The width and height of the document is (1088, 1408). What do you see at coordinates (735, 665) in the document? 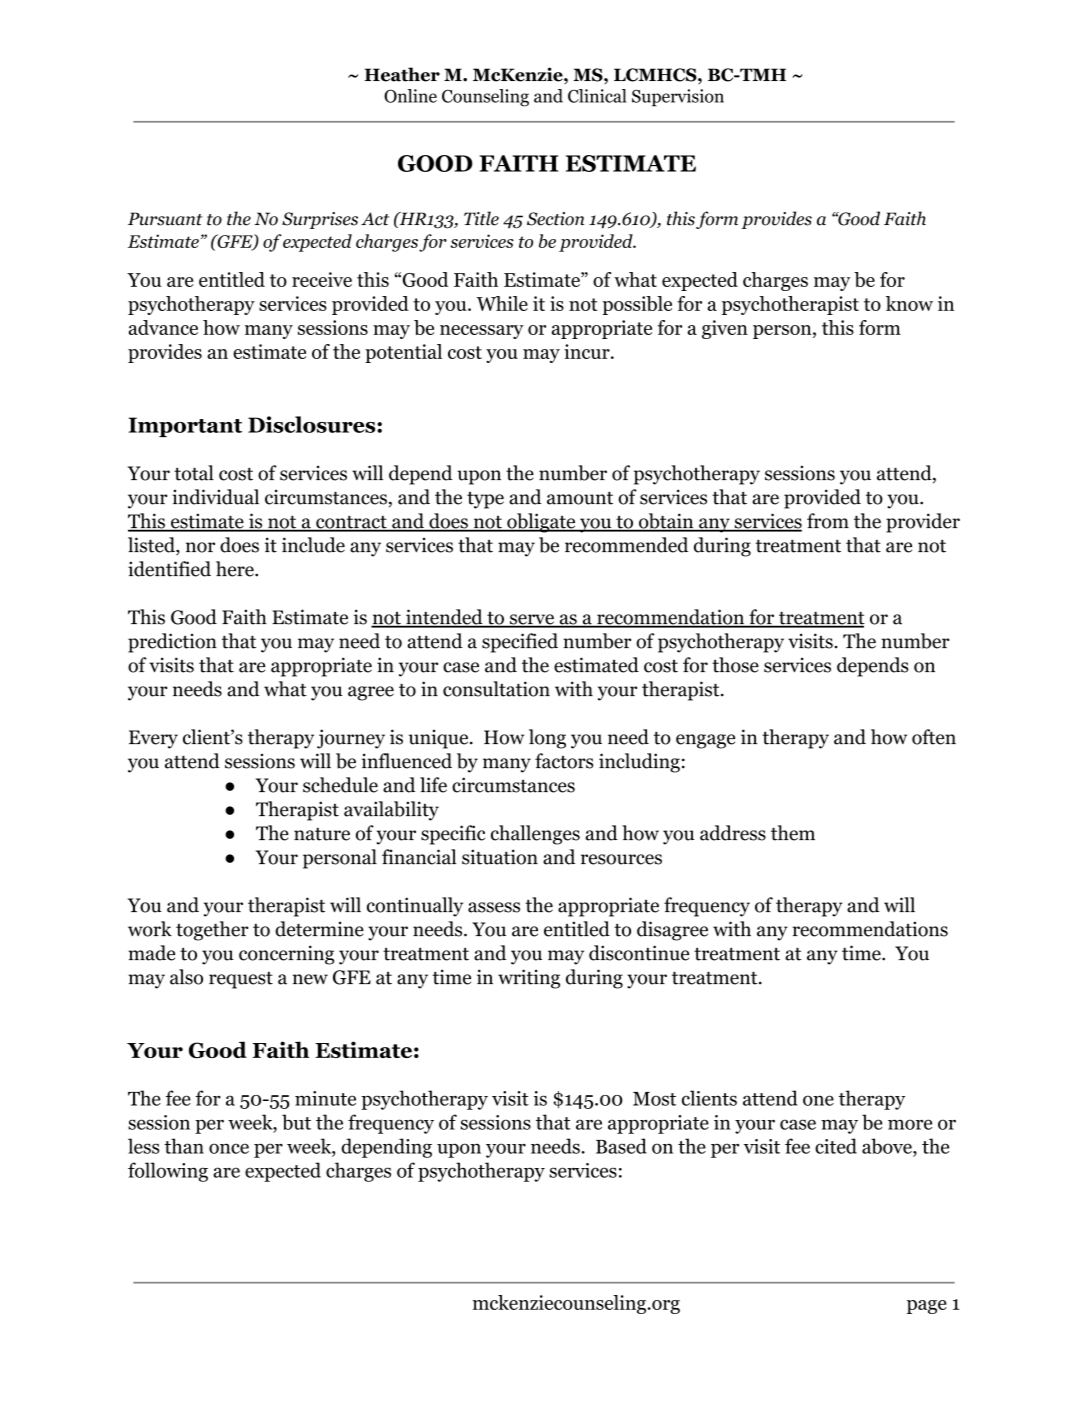
I see `those` at bounding box center [735, 665].
